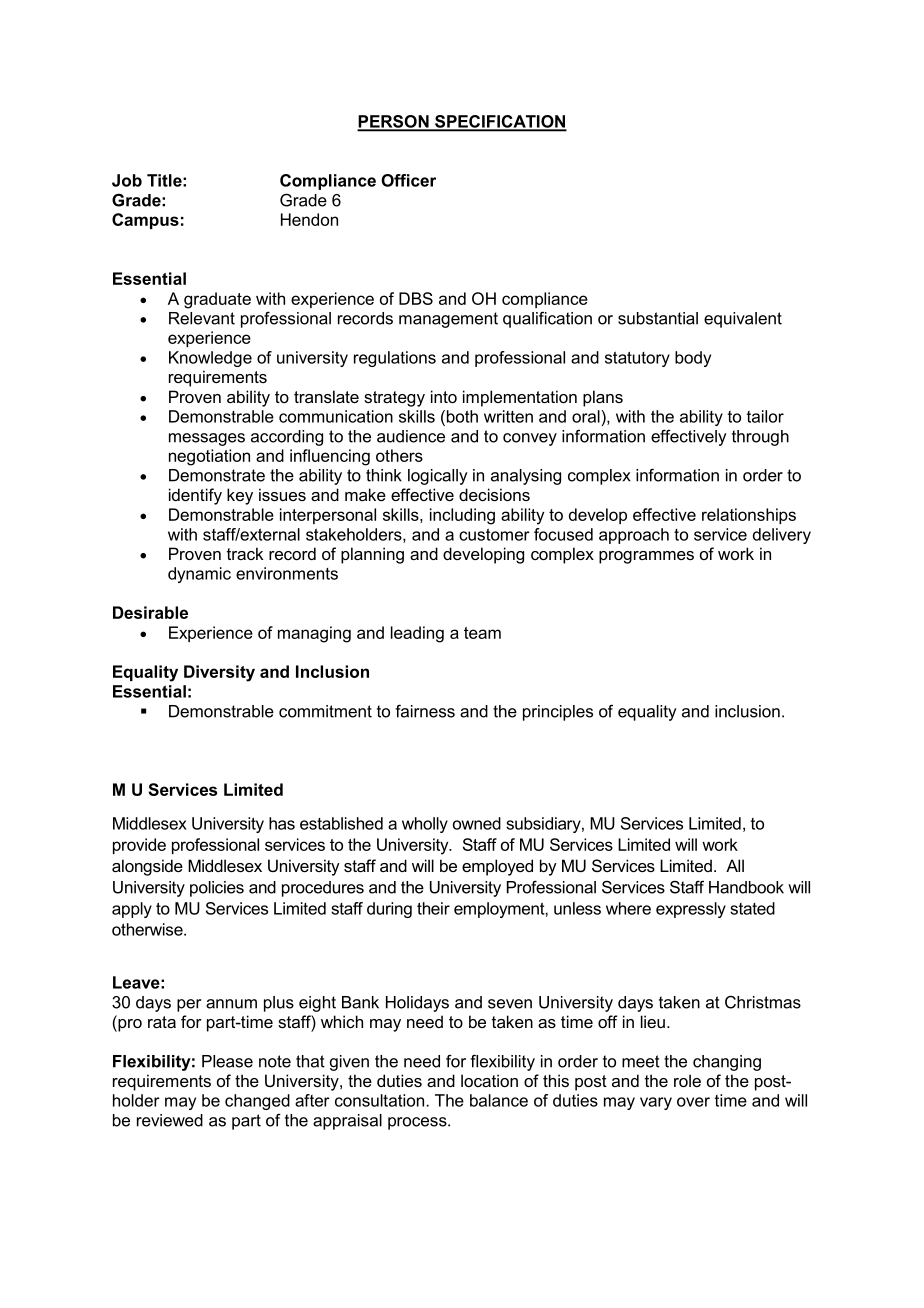 This page has height=1308, width=924. I want to click on Officer, so click(408, 180).
